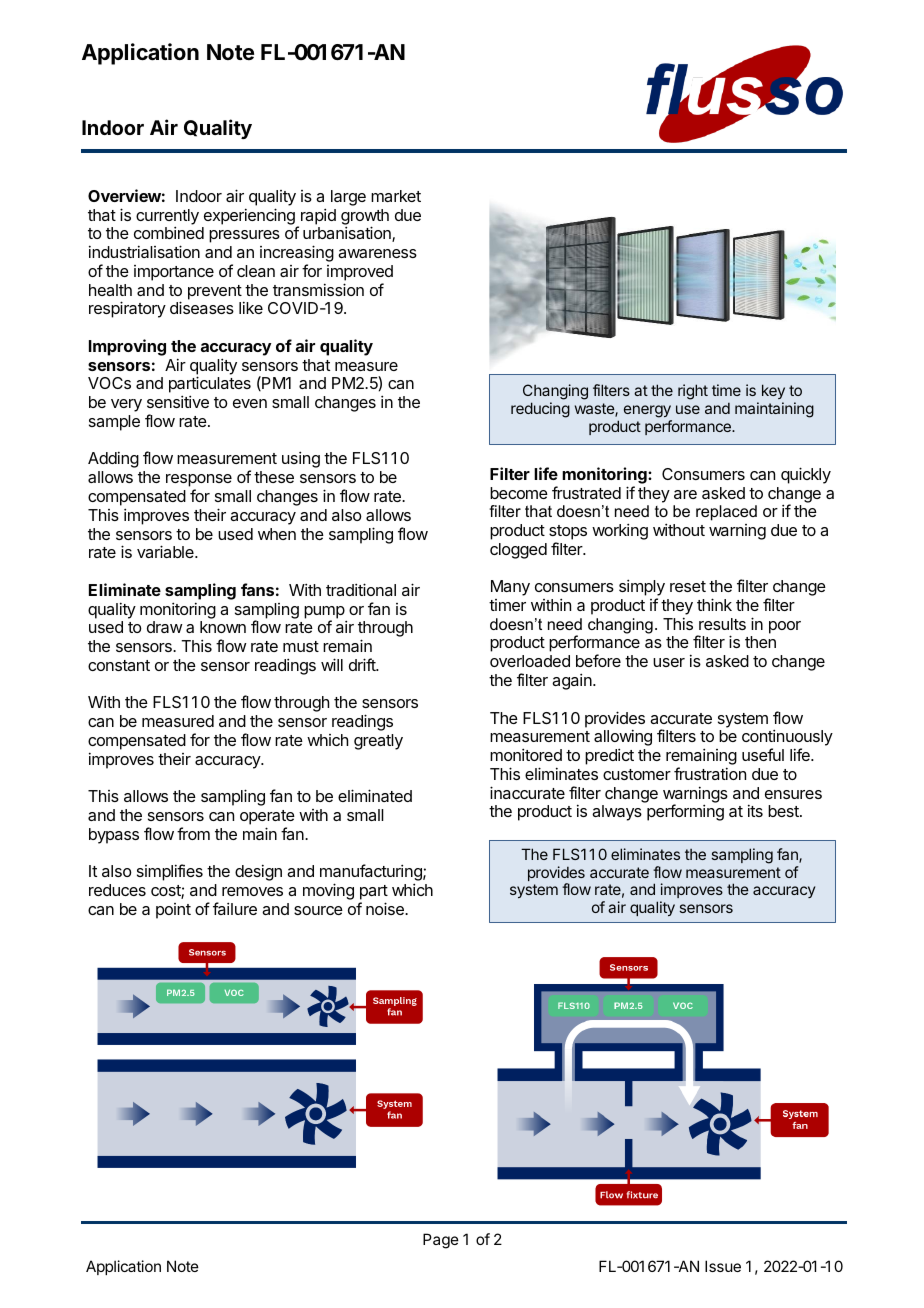  I want to click on point, so click(173, 911).
